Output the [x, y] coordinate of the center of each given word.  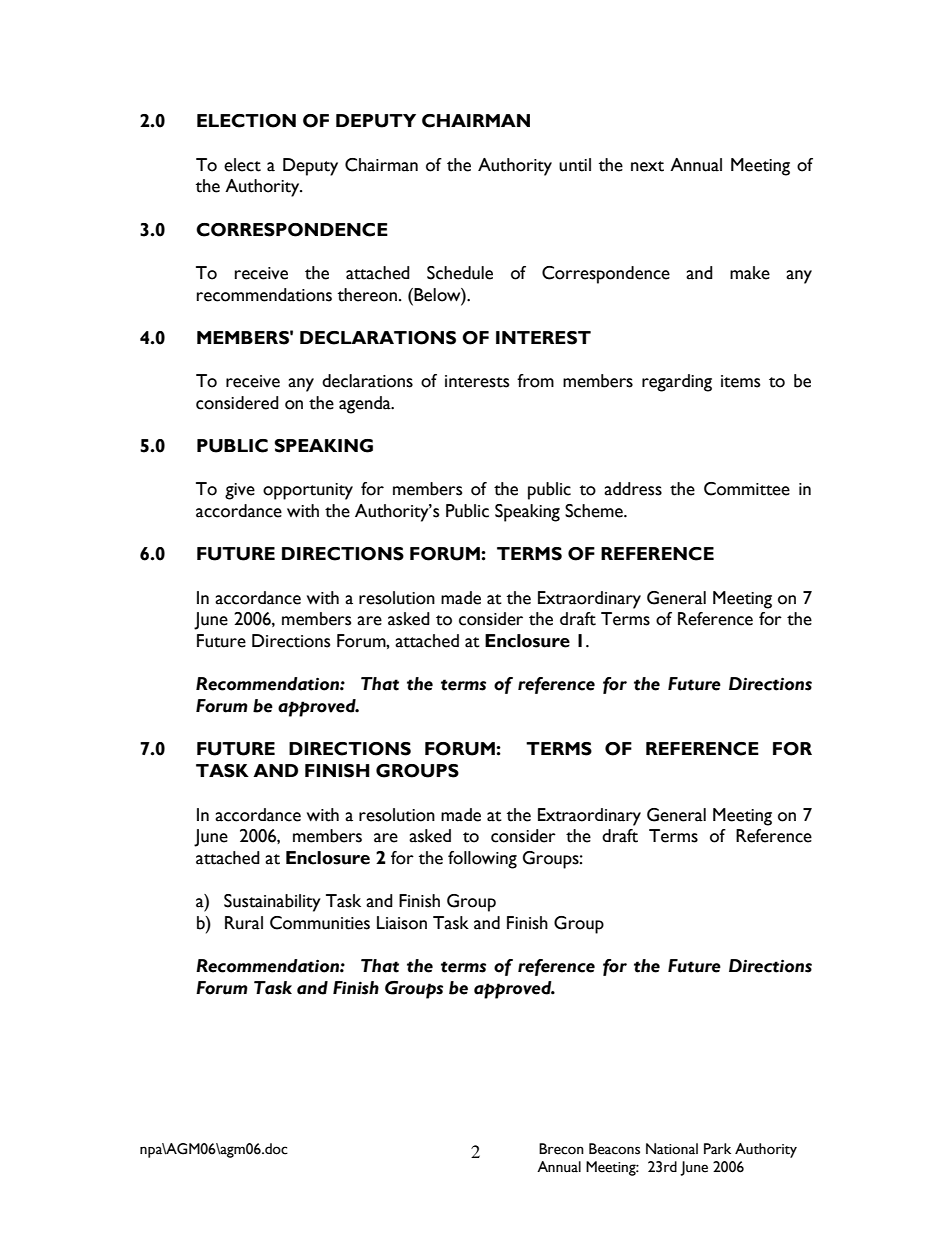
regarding [677, 383]
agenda [366, 405]
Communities [320, 923]
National [672, 1149]
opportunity [308, 491]
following [482, 860]
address [633, 489]
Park [717, 1148]
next [647, 166]
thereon [367, 295]
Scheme [595, 511]
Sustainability [272, 903]
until [575, 165]
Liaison [402, 923]
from [535, 381]
